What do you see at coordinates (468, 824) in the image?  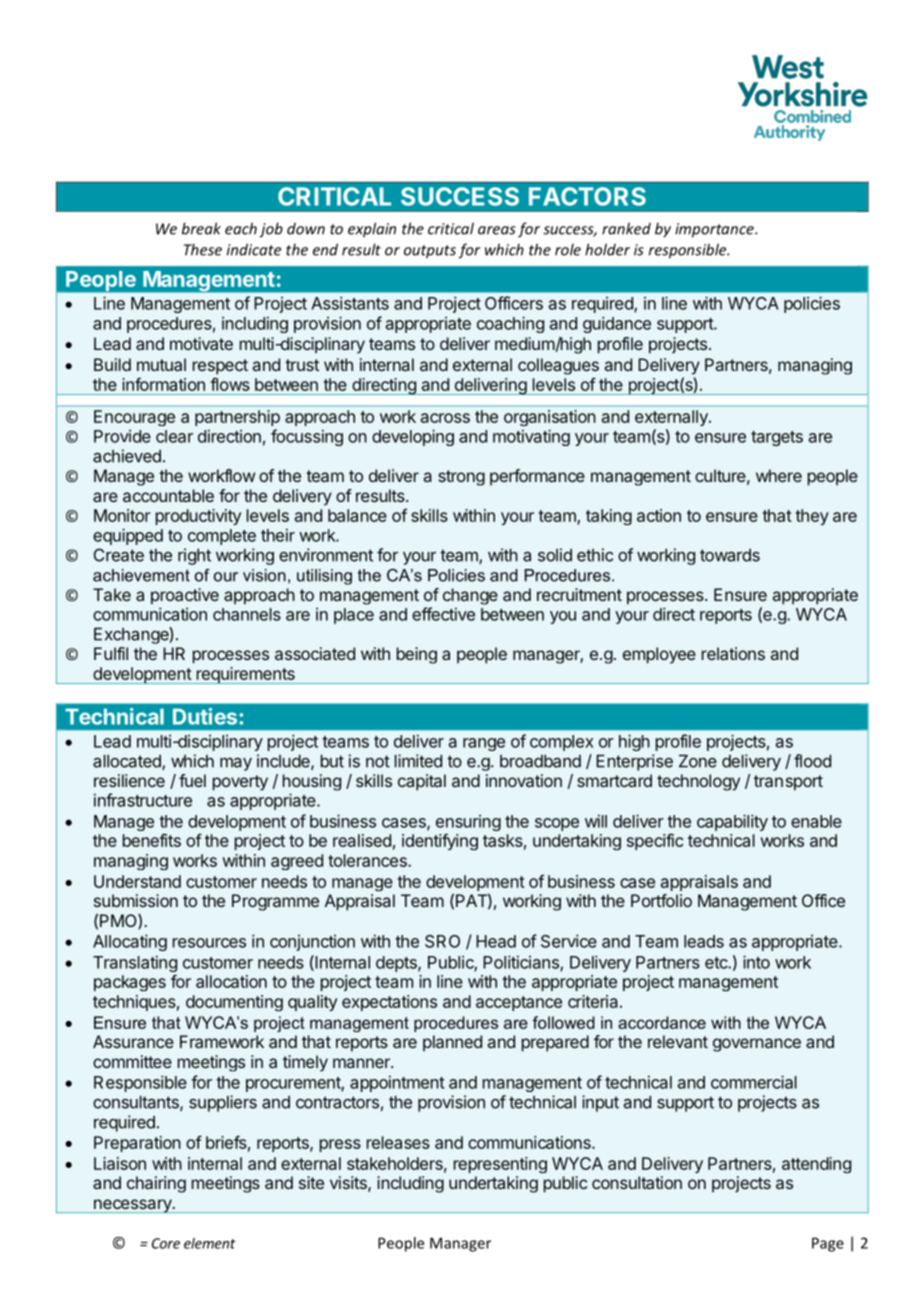 I see `ensuring` at bounding box center [468, 824].
